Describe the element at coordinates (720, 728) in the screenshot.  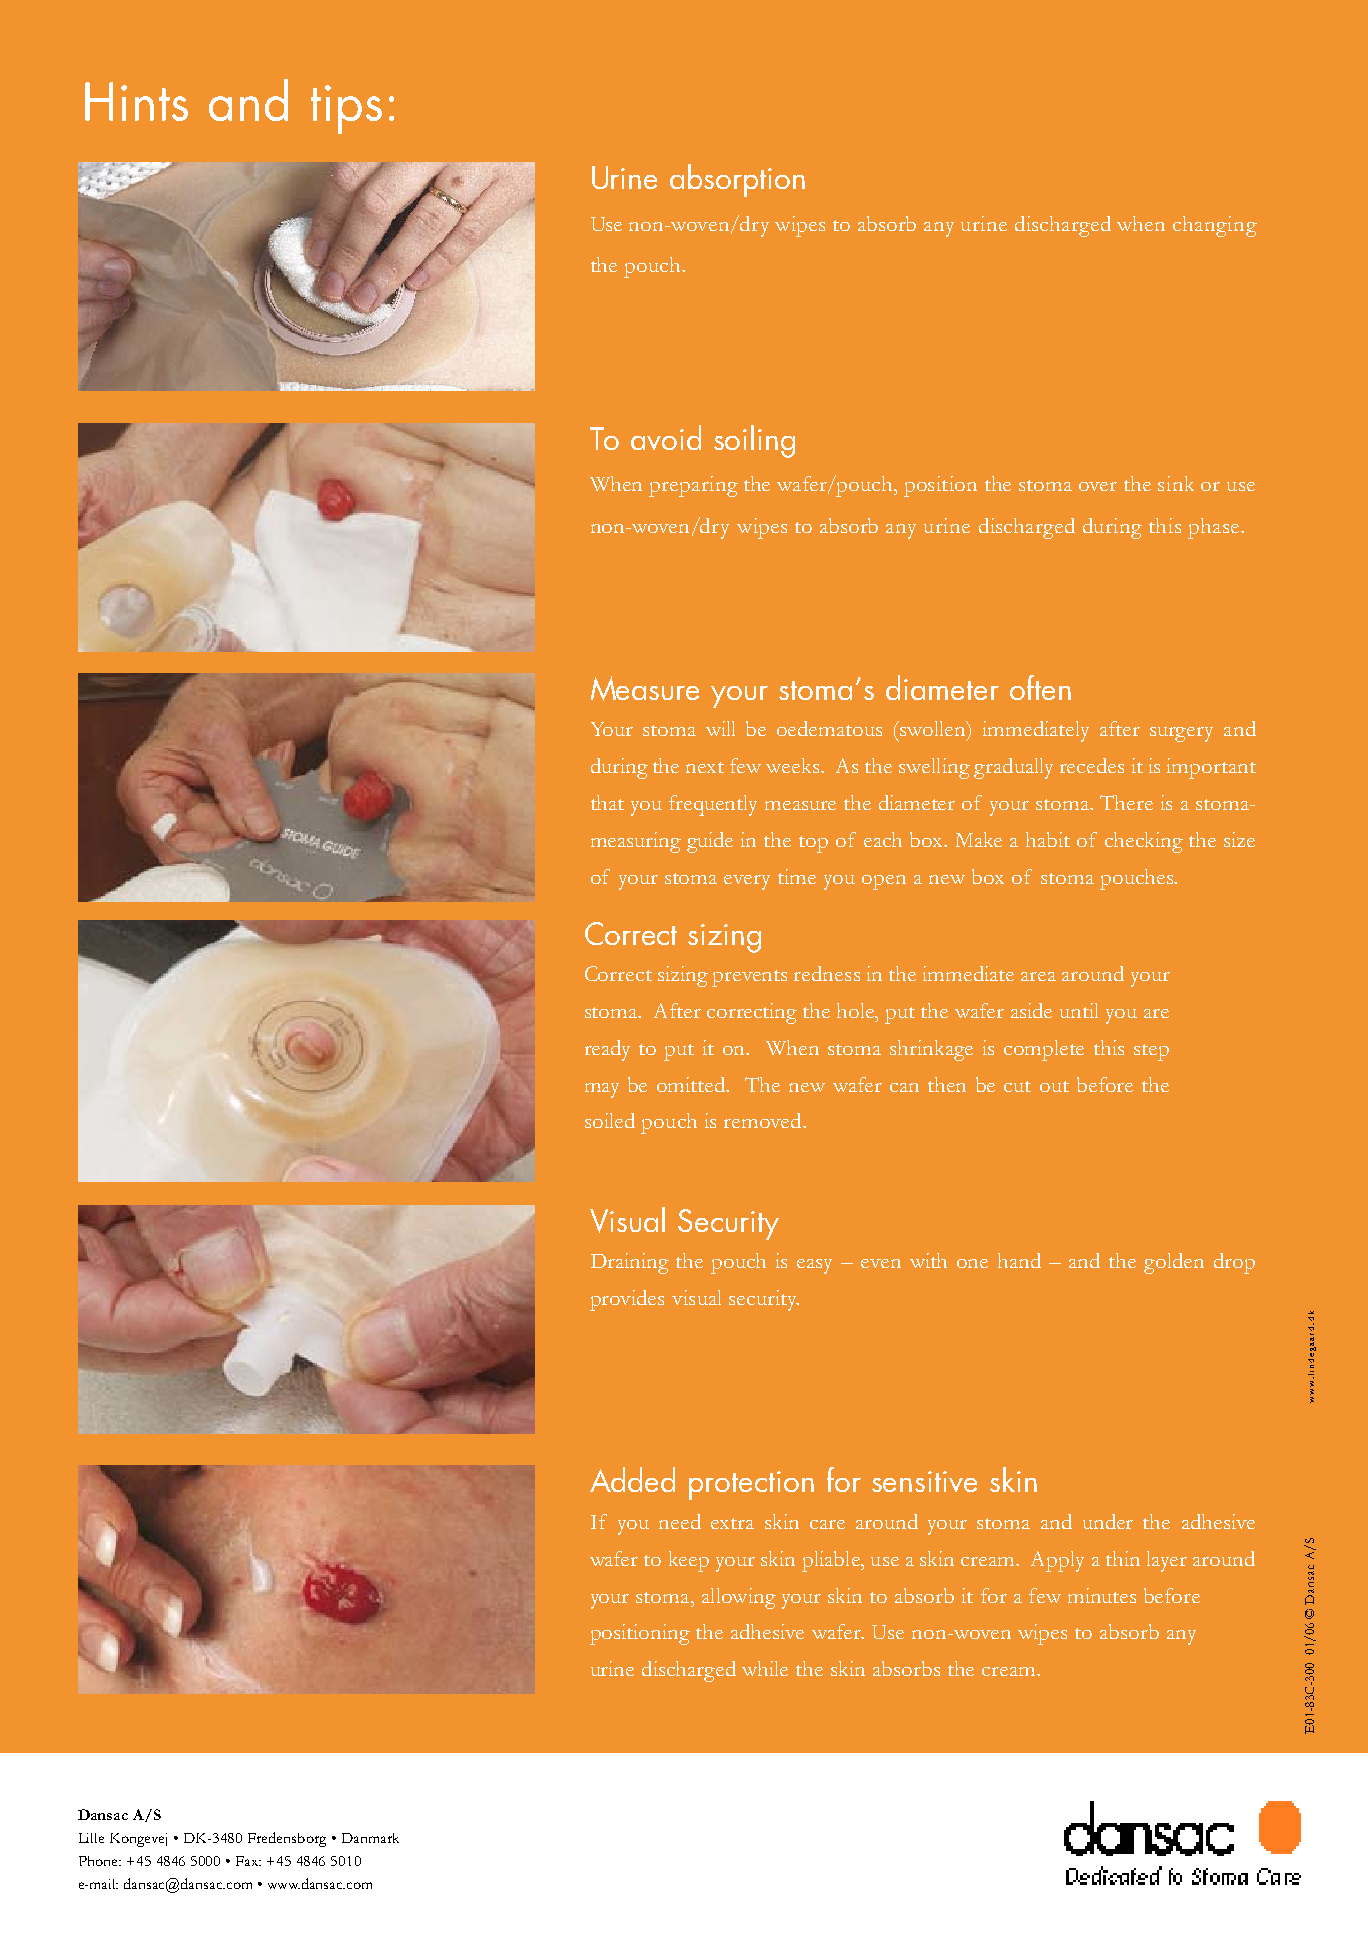
I see `will` at that location.
